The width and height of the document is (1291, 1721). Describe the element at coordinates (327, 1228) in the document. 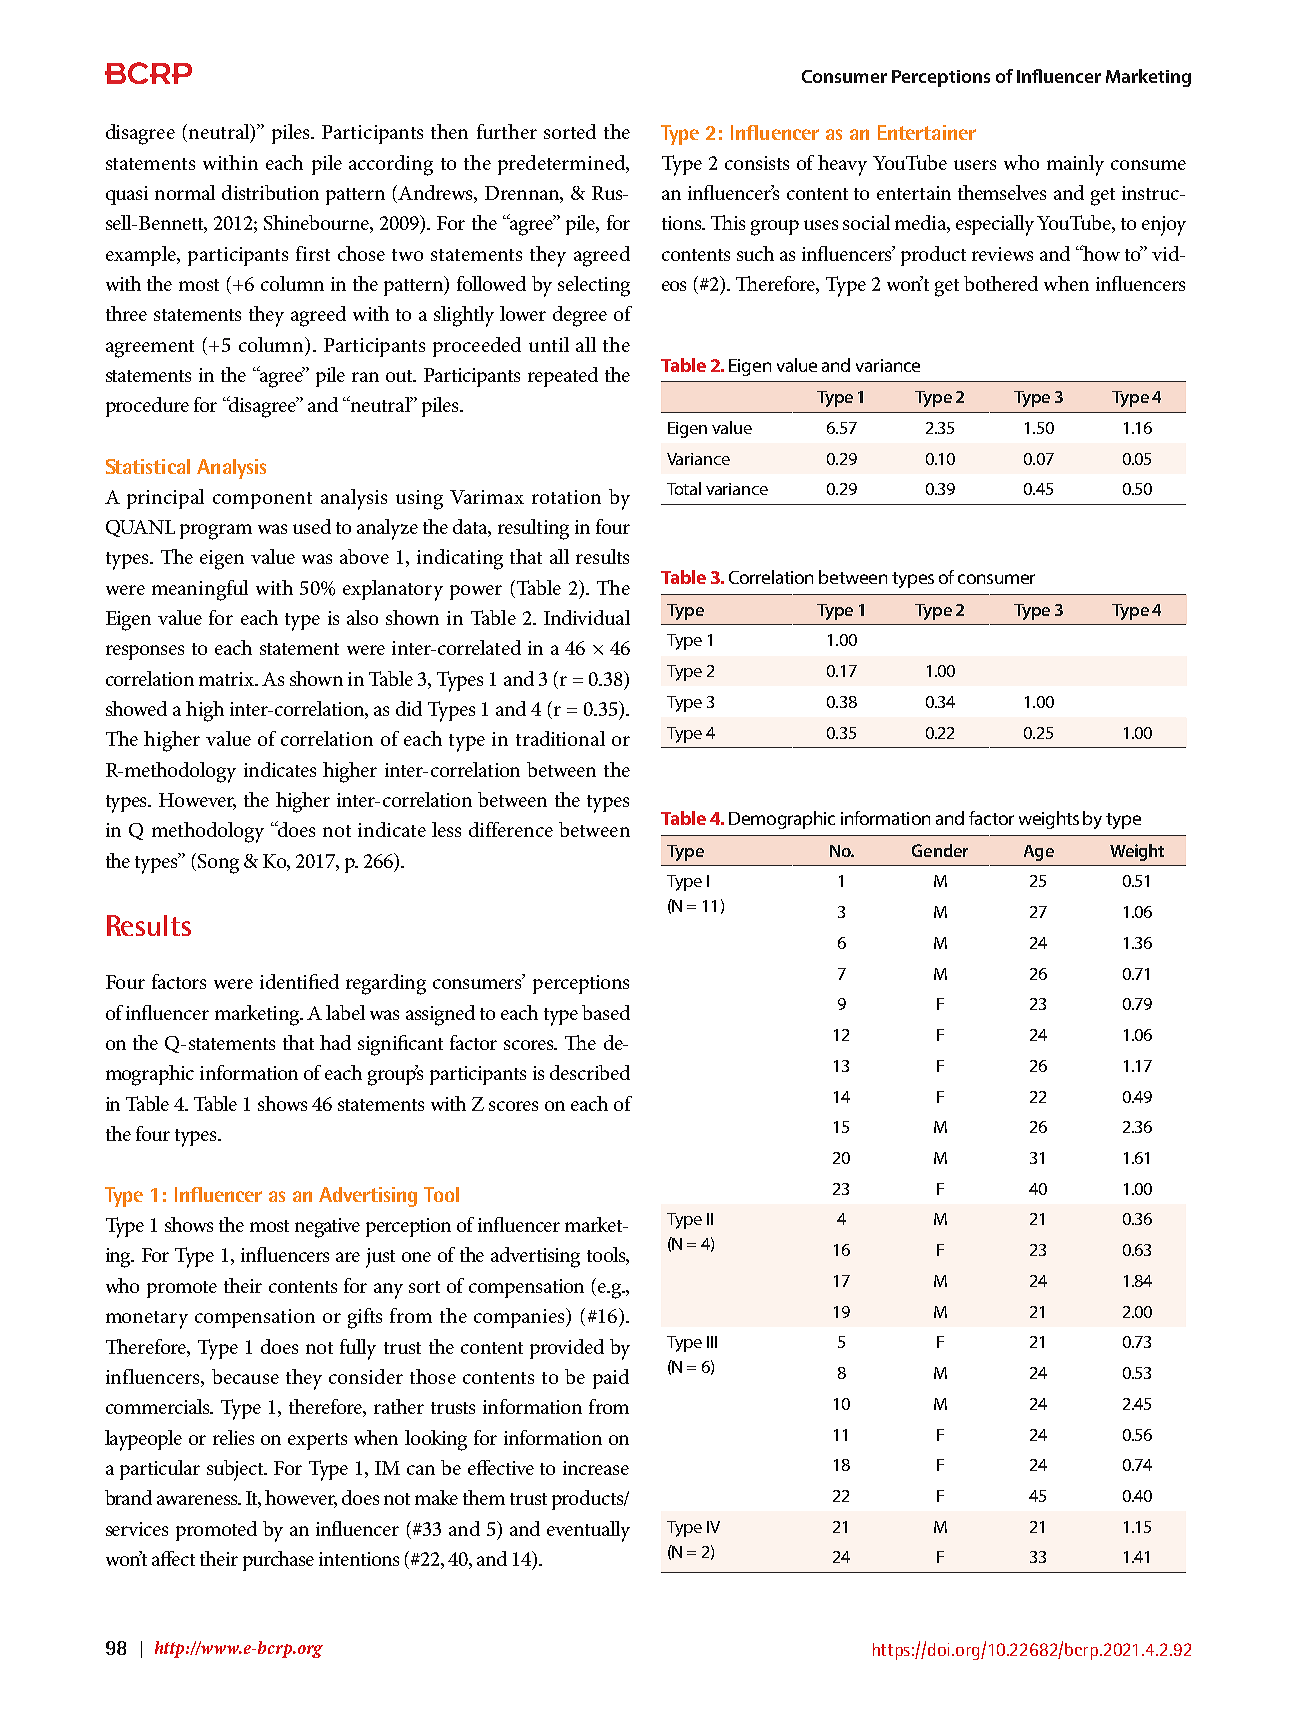

I see `negative` at that location.
